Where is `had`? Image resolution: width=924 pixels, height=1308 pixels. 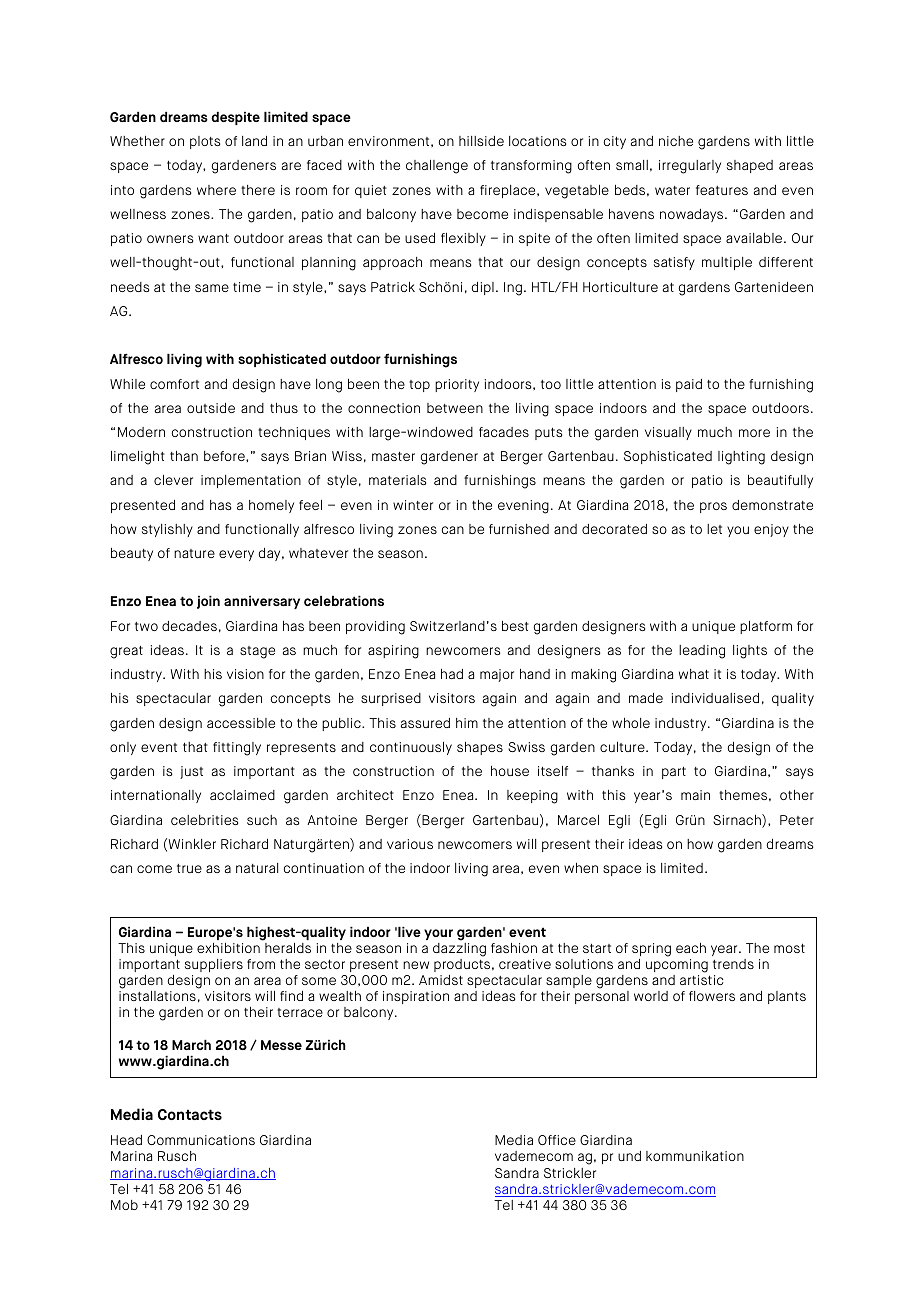
had is located at coordinates (452, 674).
